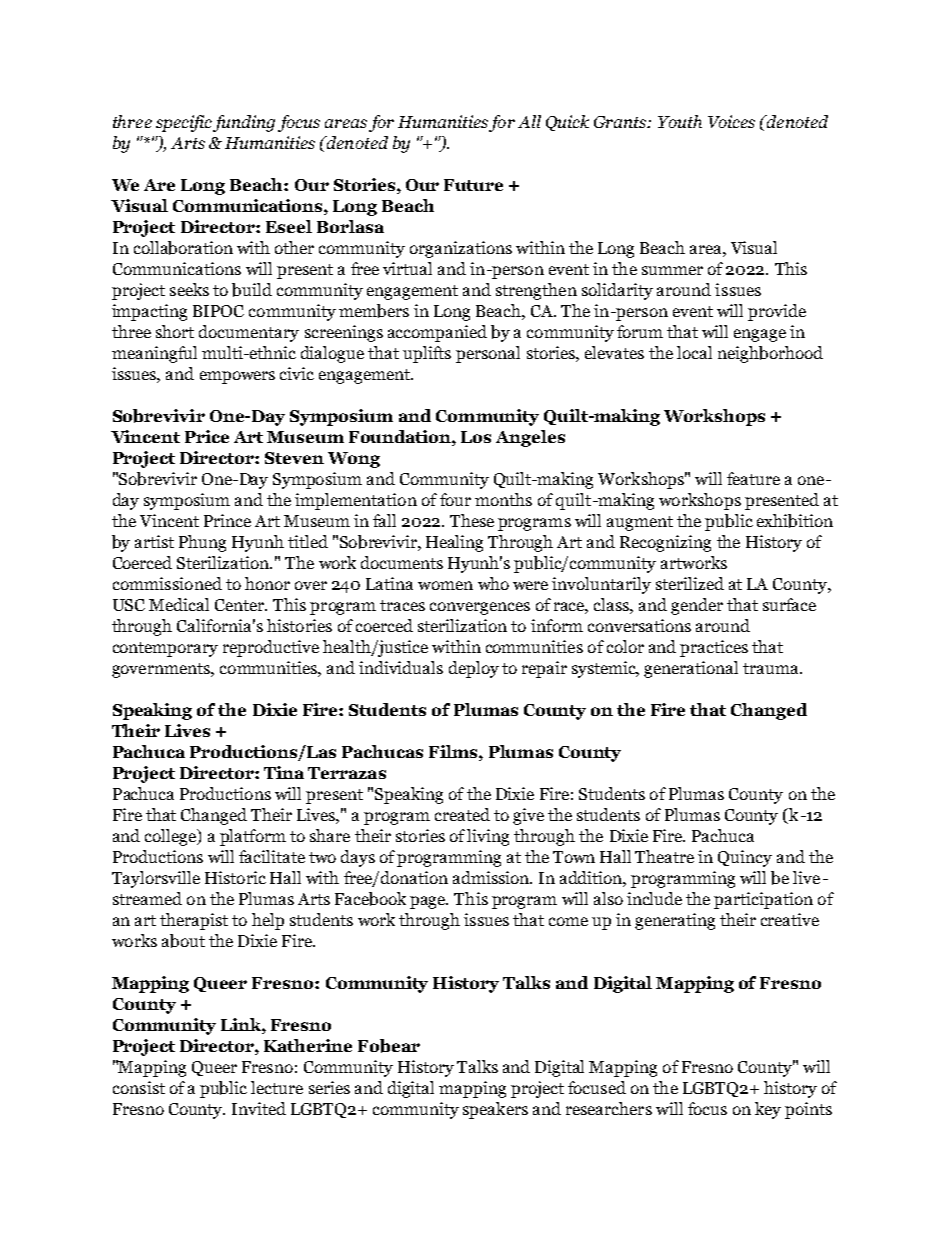  What do you see at coordinates (259, 1108) in the screenshot?
I see `Invited` at bounding box center [259, 1108].
